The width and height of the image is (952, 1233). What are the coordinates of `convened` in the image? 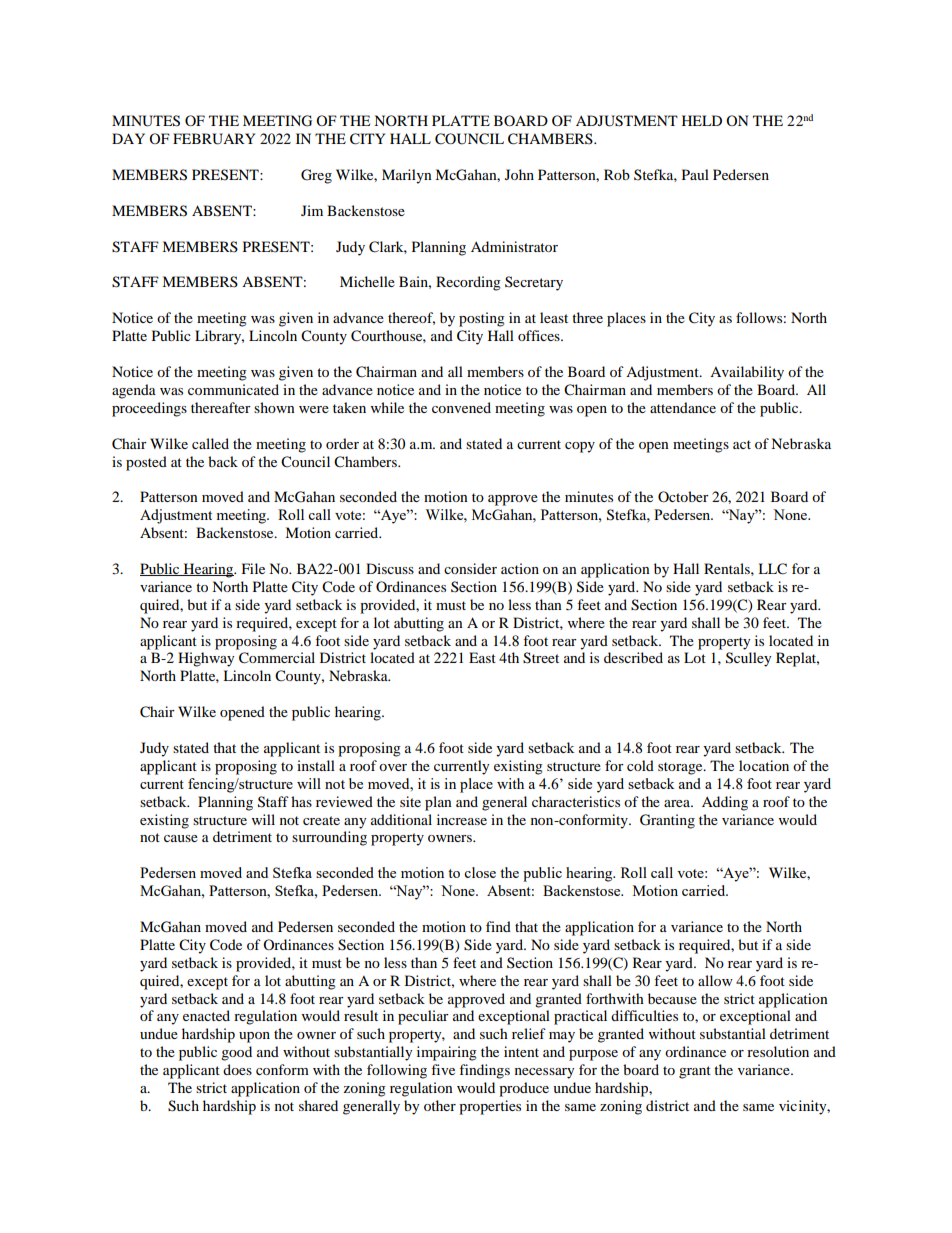 It's located at (461, 407).
